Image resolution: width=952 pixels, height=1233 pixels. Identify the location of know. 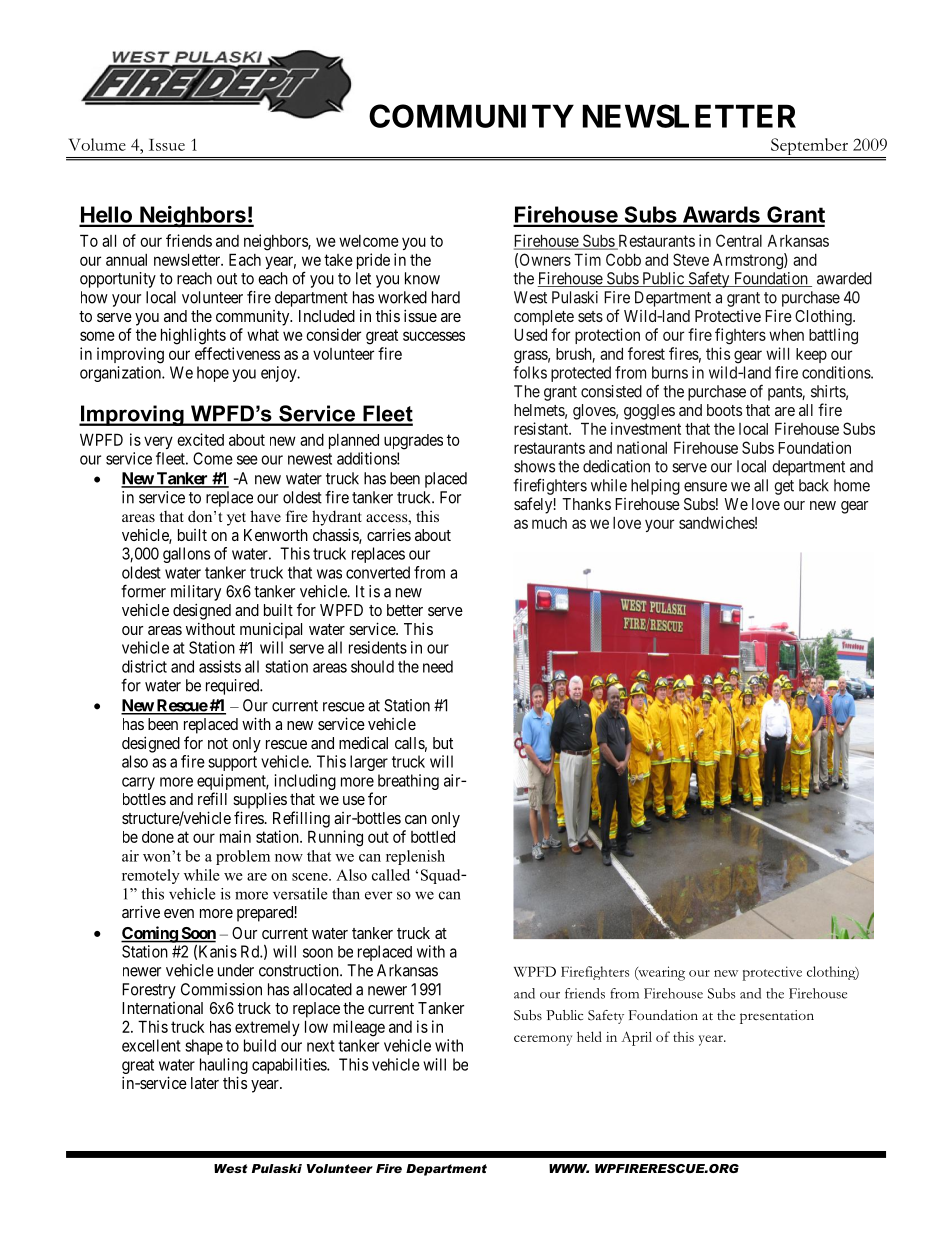
(422, 278).
